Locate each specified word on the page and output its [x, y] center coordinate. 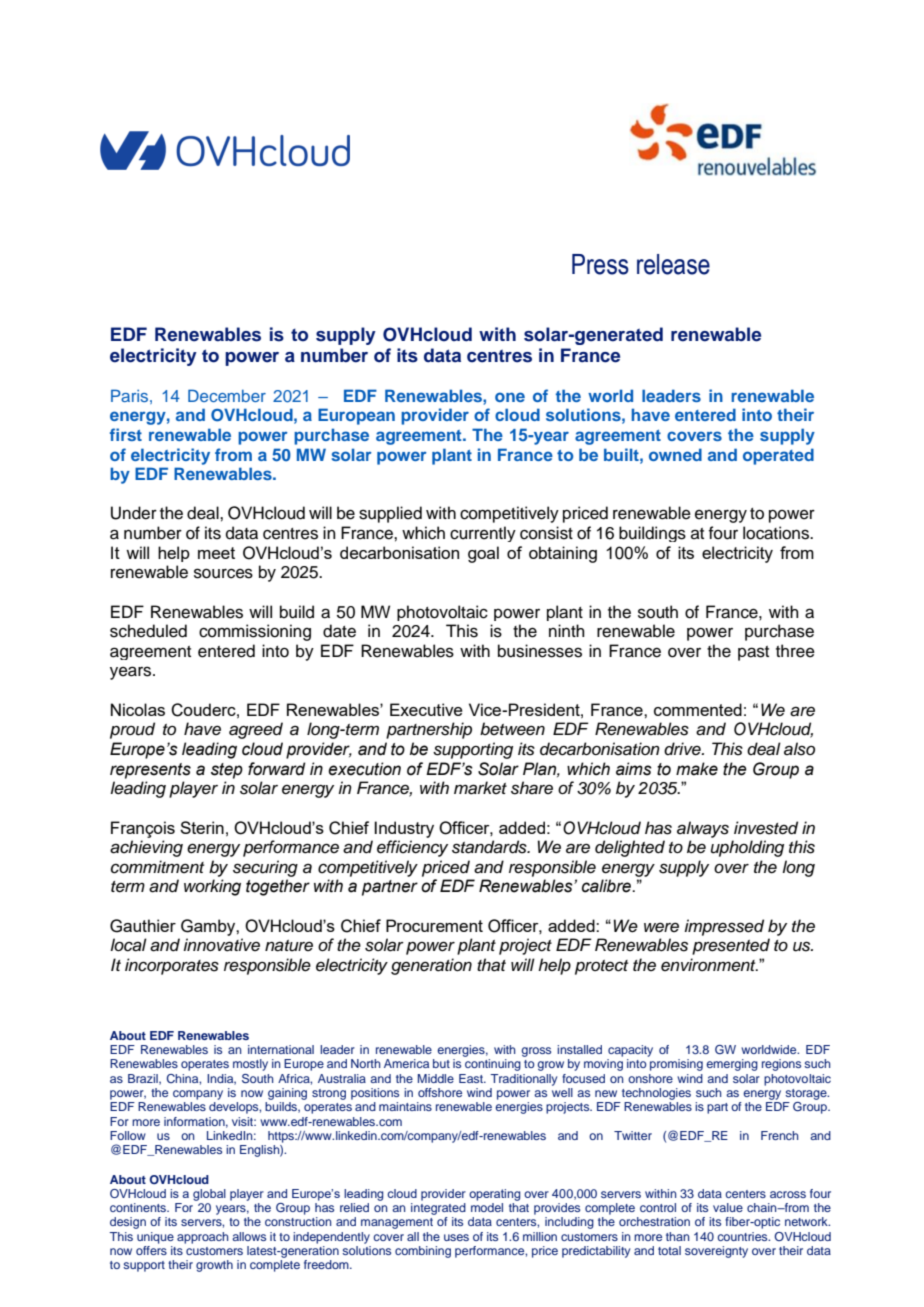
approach [203, 1238]
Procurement [434, 925]
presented [731, 946]
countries [743, 1236]
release [673, 264]
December [227, 395]
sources [223, 573]
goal [483, 554]
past [753, 653]
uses [456, 1237]
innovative [221, 945]
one [510, 397]
